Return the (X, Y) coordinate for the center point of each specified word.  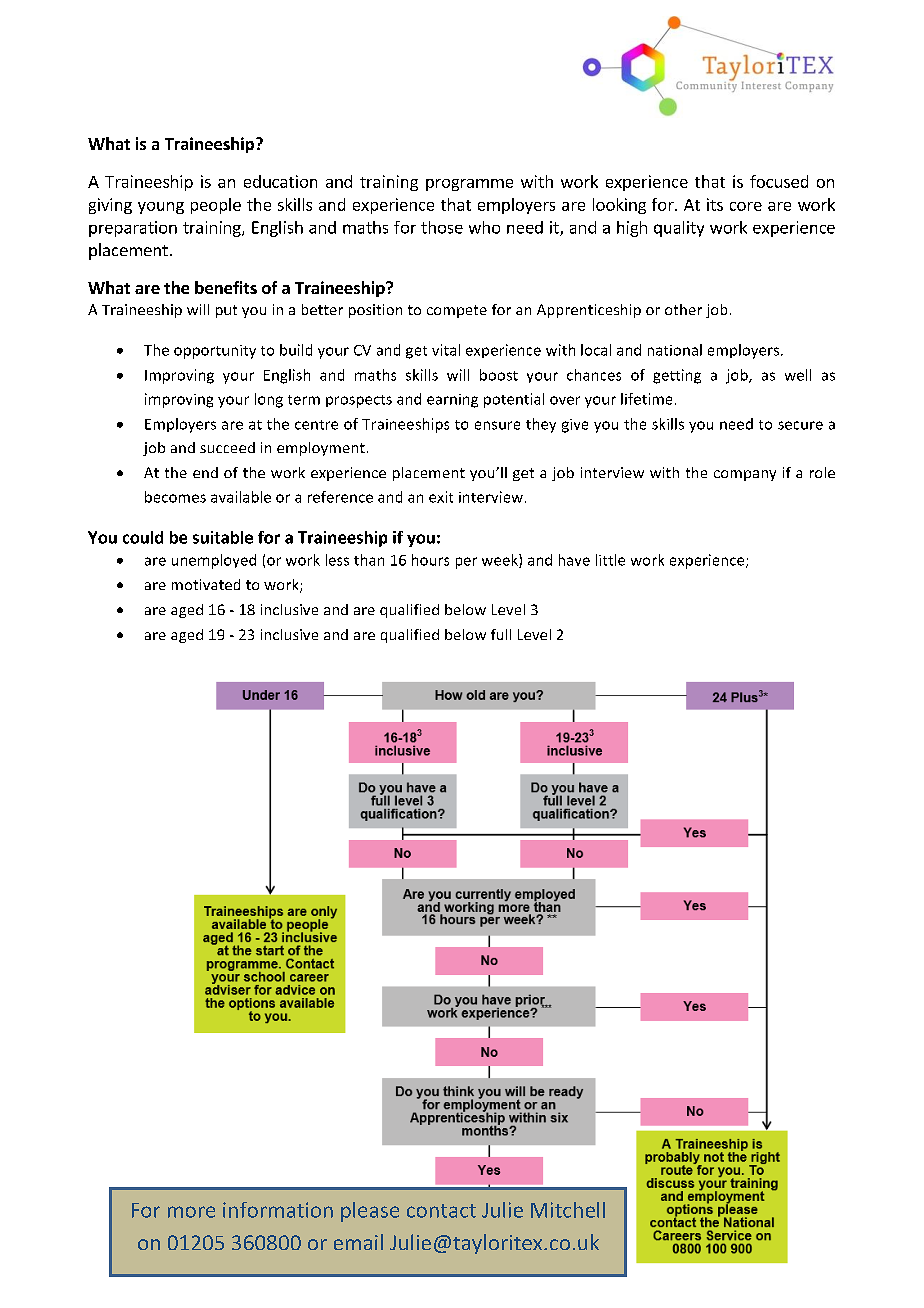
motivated (206, 584)
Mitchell (568, 1210)
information (278, 1210)
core (746, 206)
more (191, 1212)
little (610, 560)
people (216, 206)
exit (441, 497)
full (501, 634)
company (745, 475)
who (484, 227)
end (205, 472)
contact (441, 1211)
